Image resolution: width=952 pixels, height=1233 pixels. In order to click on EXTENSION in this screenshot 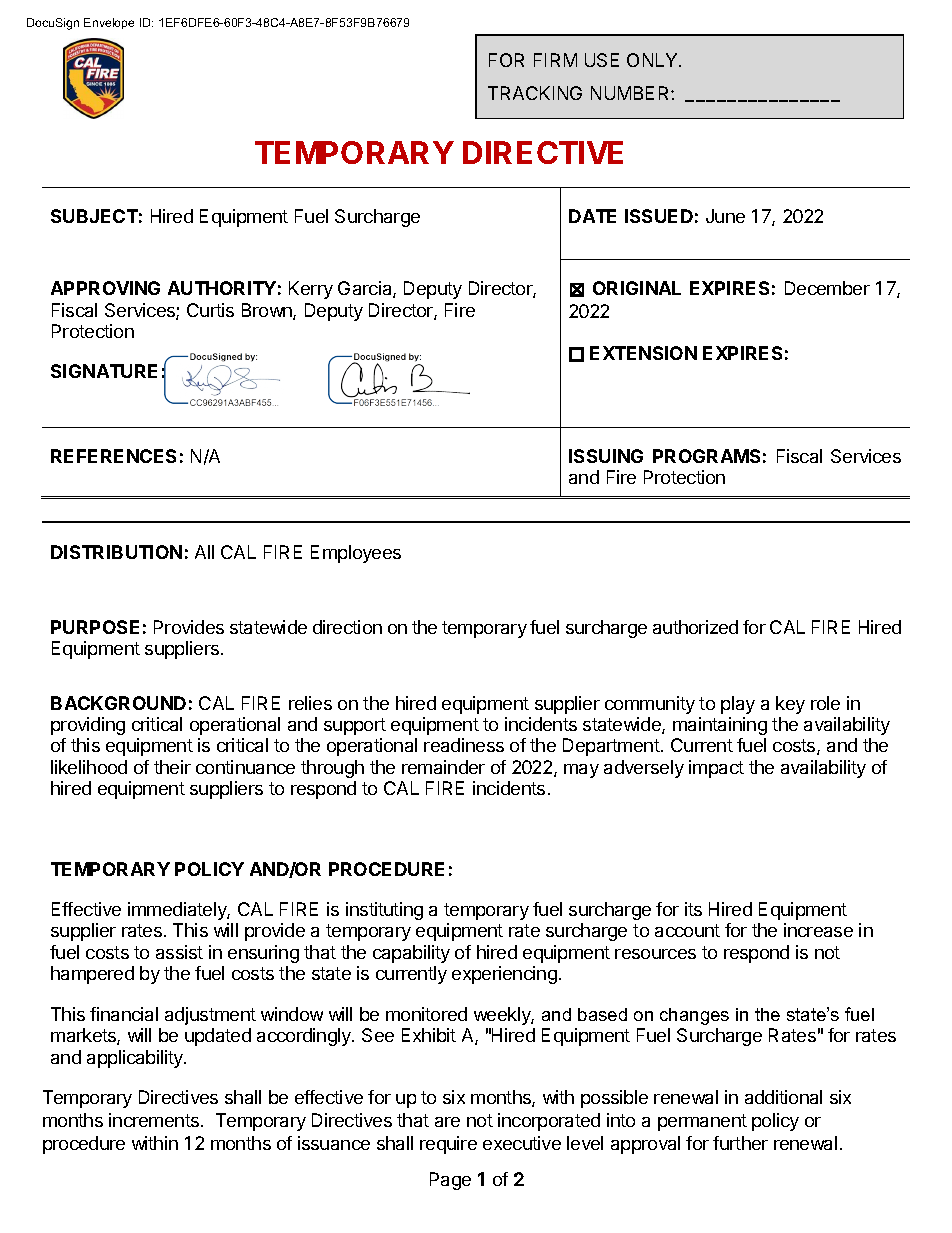, I will do `click(643, 353)`.
